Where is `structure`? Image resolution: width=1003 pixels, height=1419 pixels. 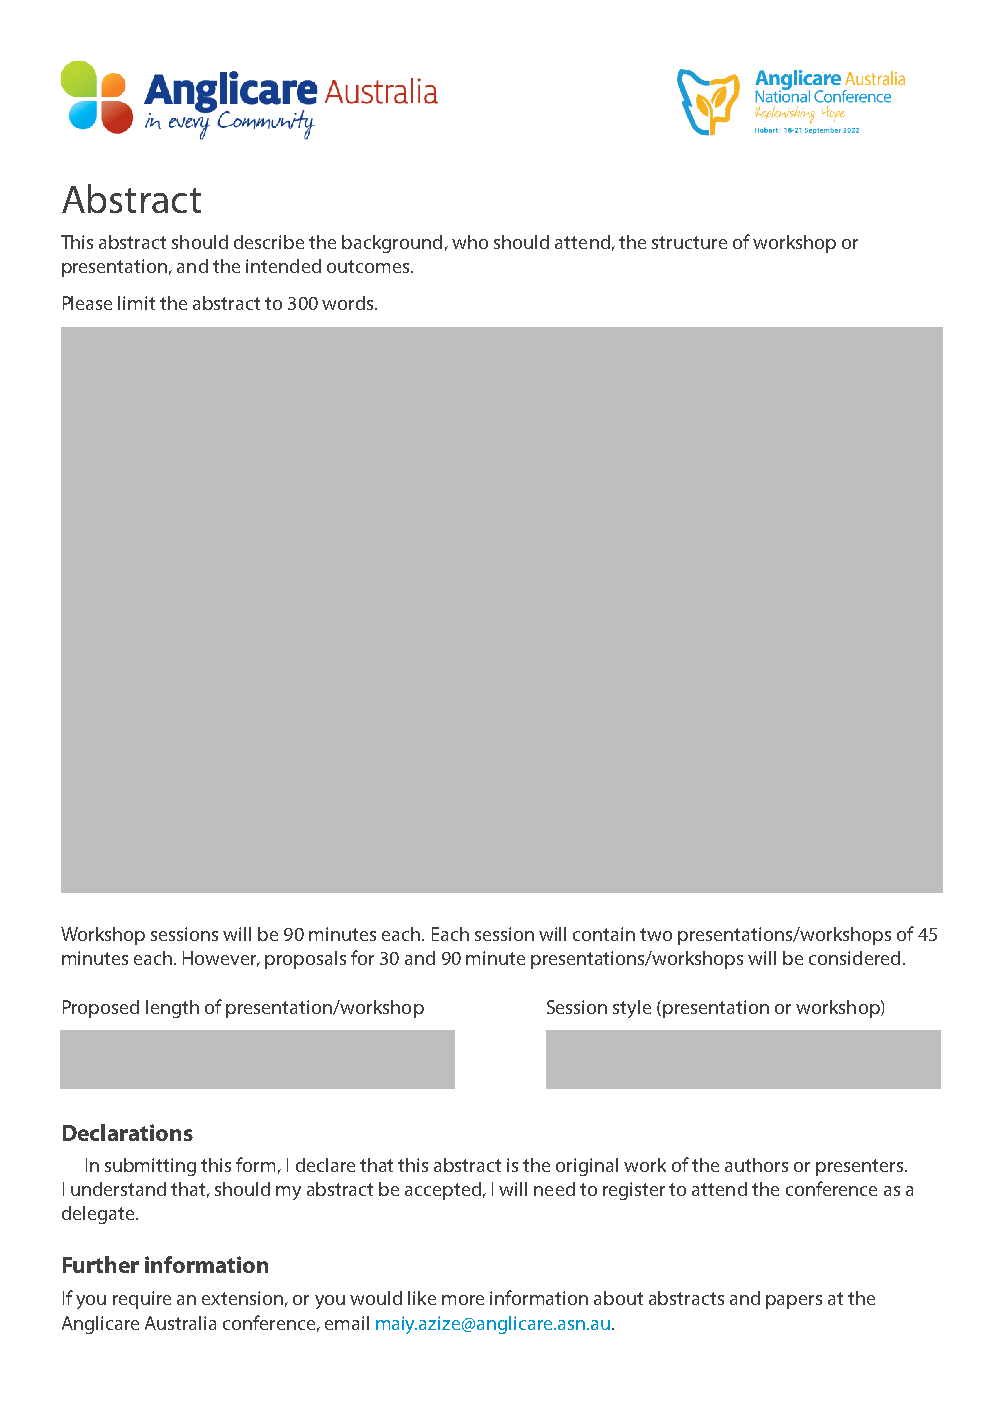 structure is located at coordinates (689, 242).
